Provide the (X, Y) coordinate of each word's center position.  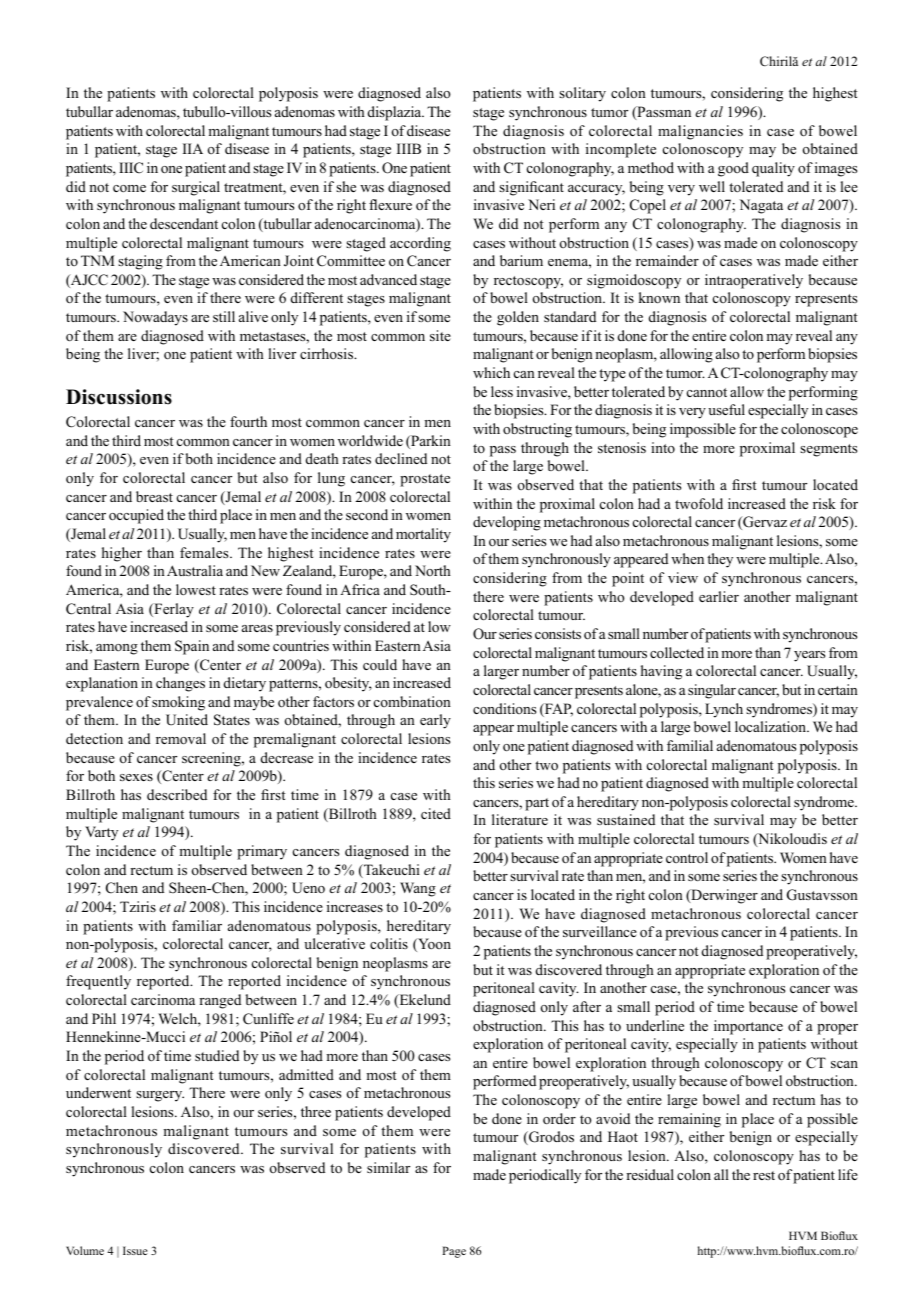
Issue (135, 1250)
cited (436, 813)
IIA (193, 148)
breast (154, 496)
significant (531, 188)
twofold (699, 503)
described (177, 794)
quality (773, 169)
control (687, 857)
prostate (425, 480)
